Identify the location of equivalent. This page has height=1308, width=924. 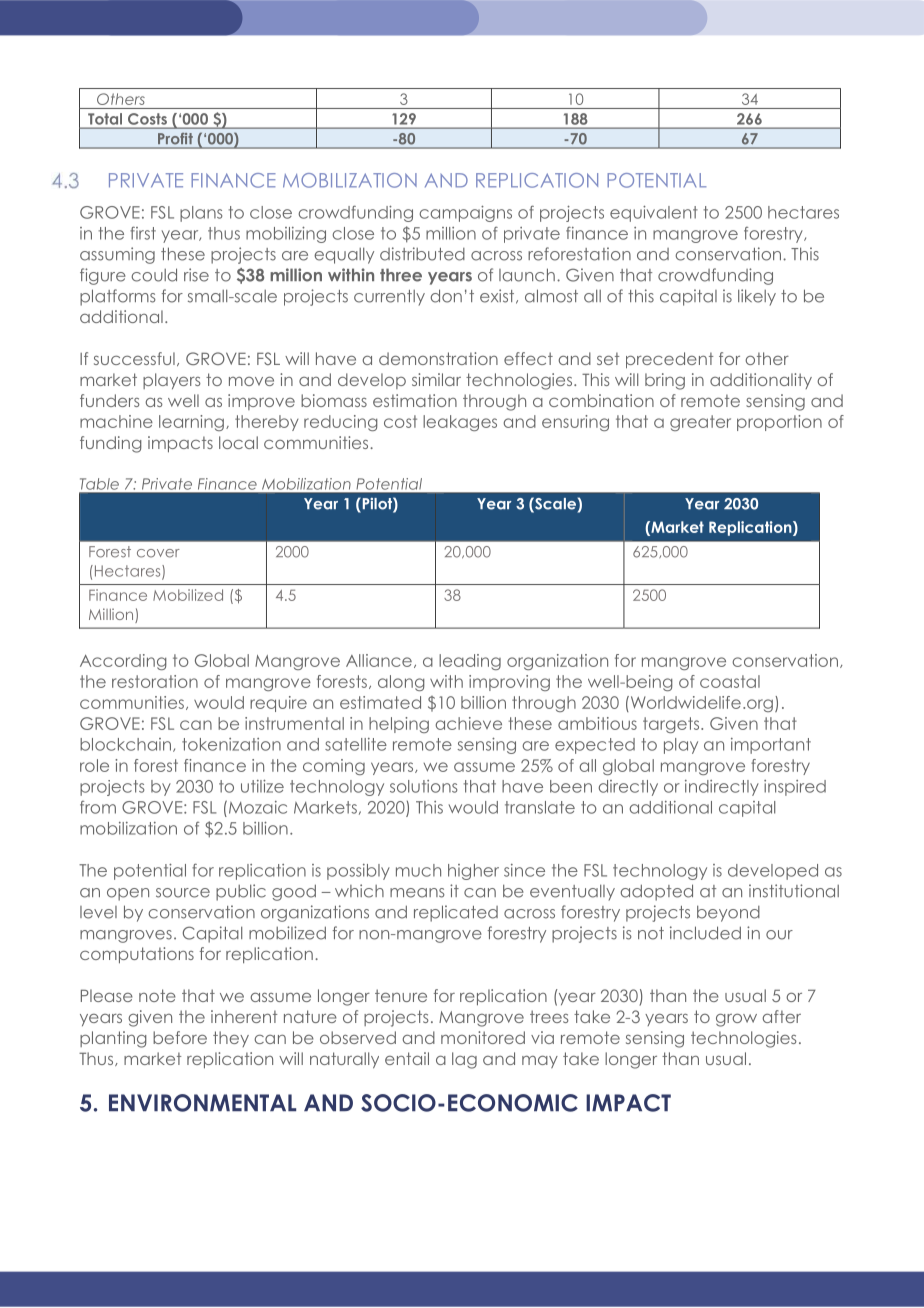
(654, 214).
